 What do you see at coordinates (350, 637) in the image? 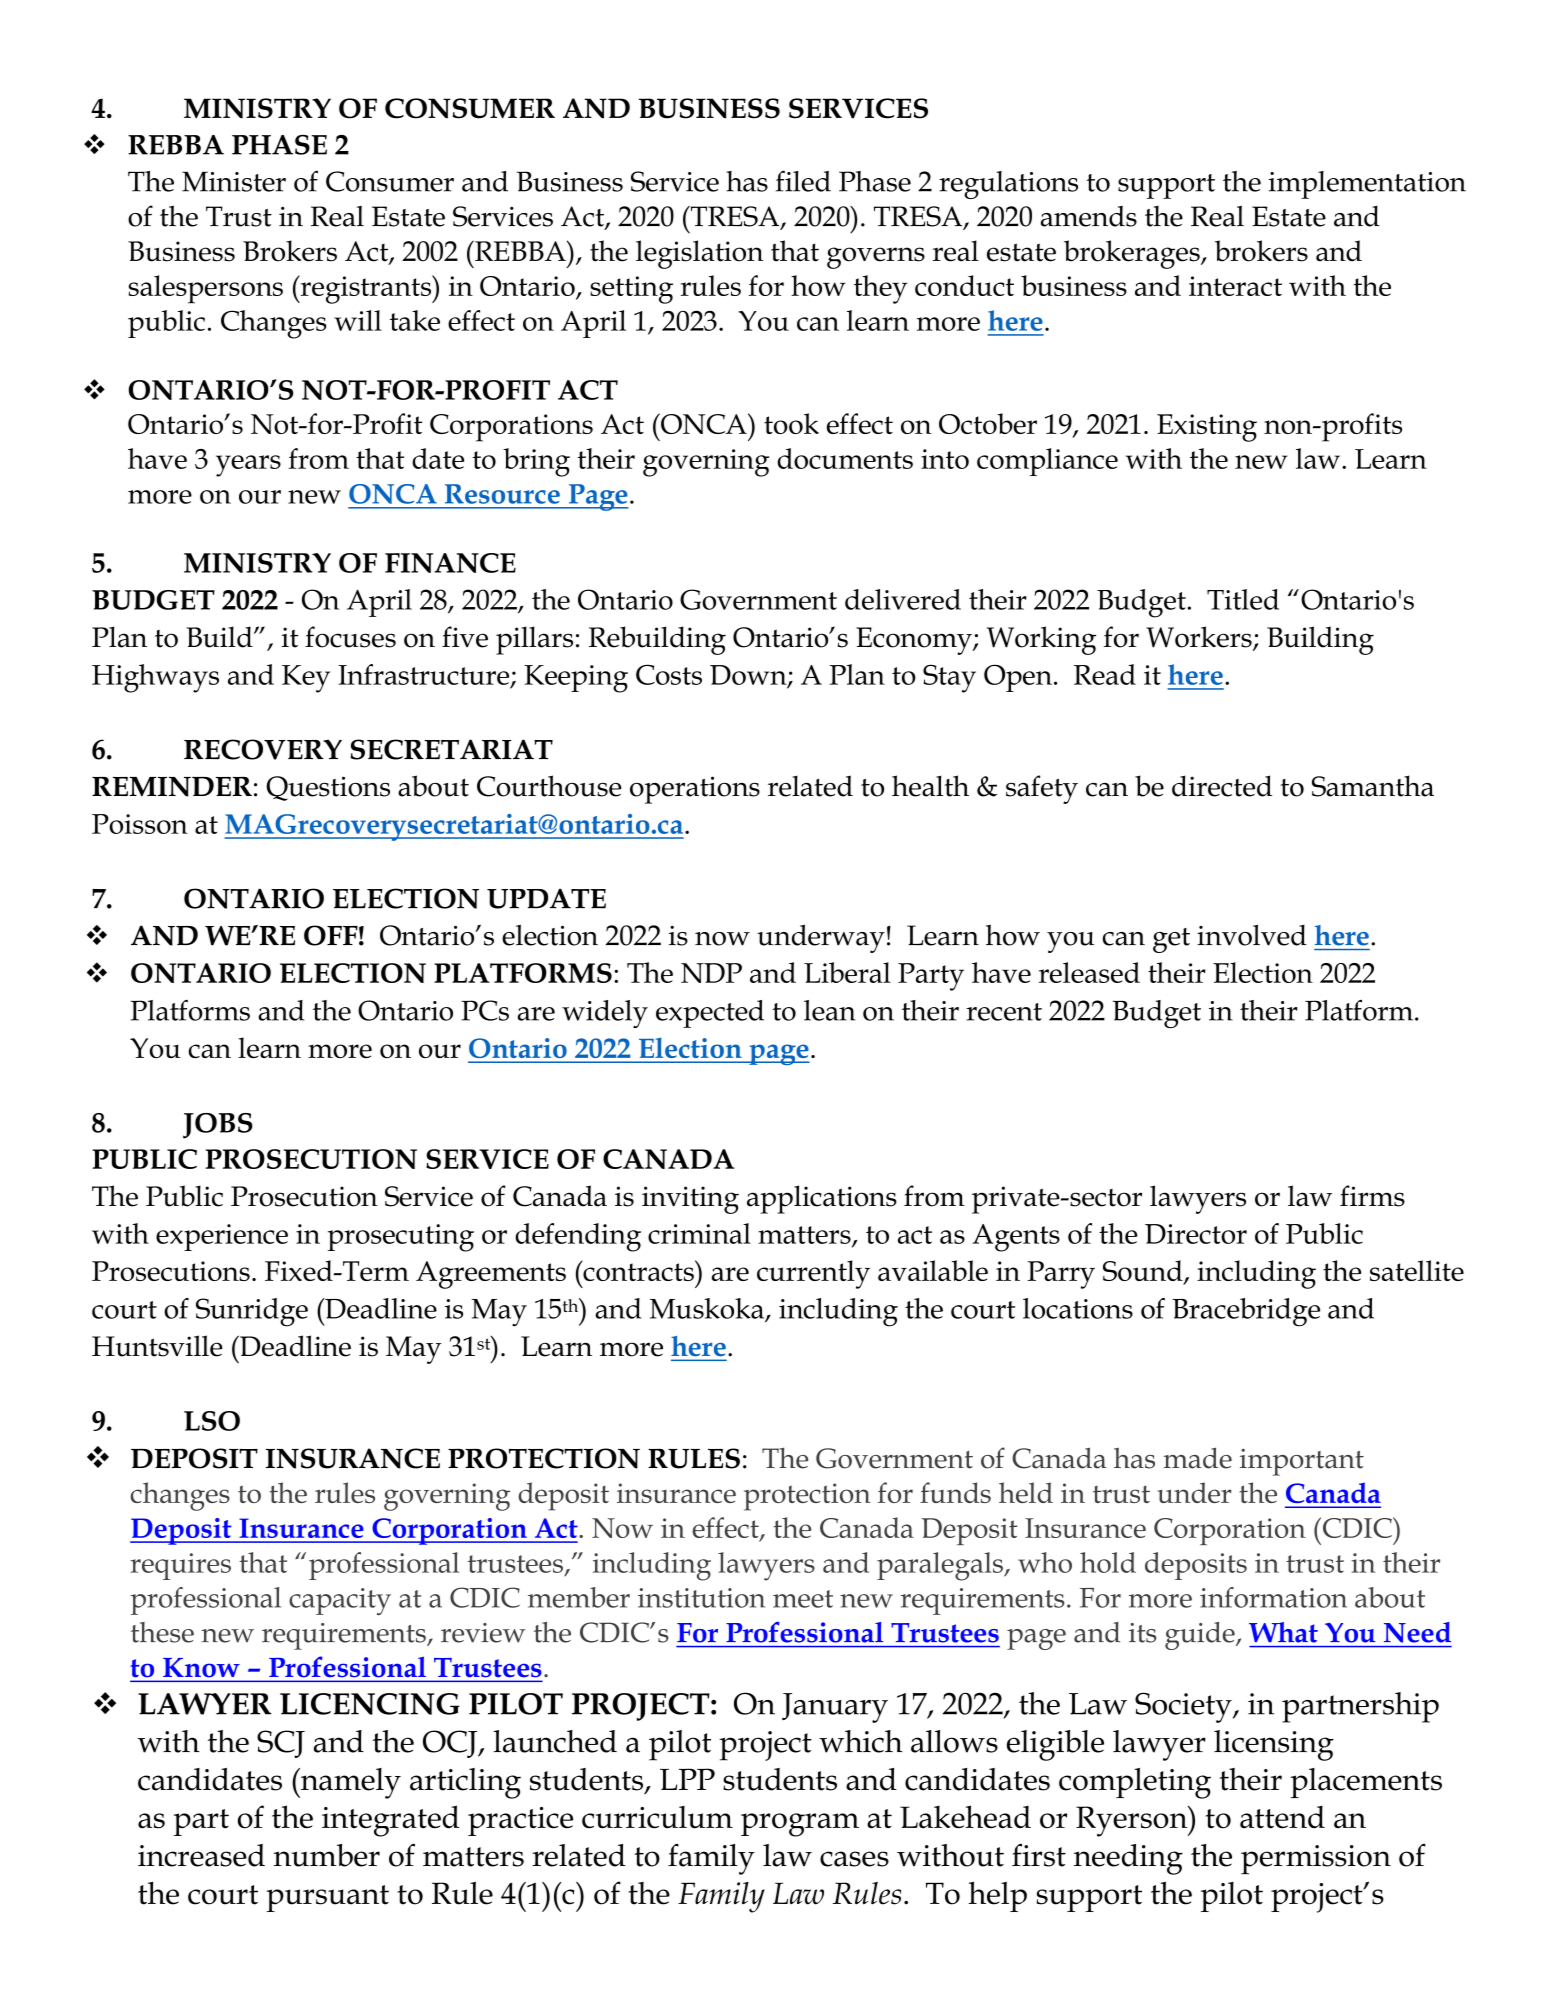
I see `focuses` at bounding box center [350, 637].
